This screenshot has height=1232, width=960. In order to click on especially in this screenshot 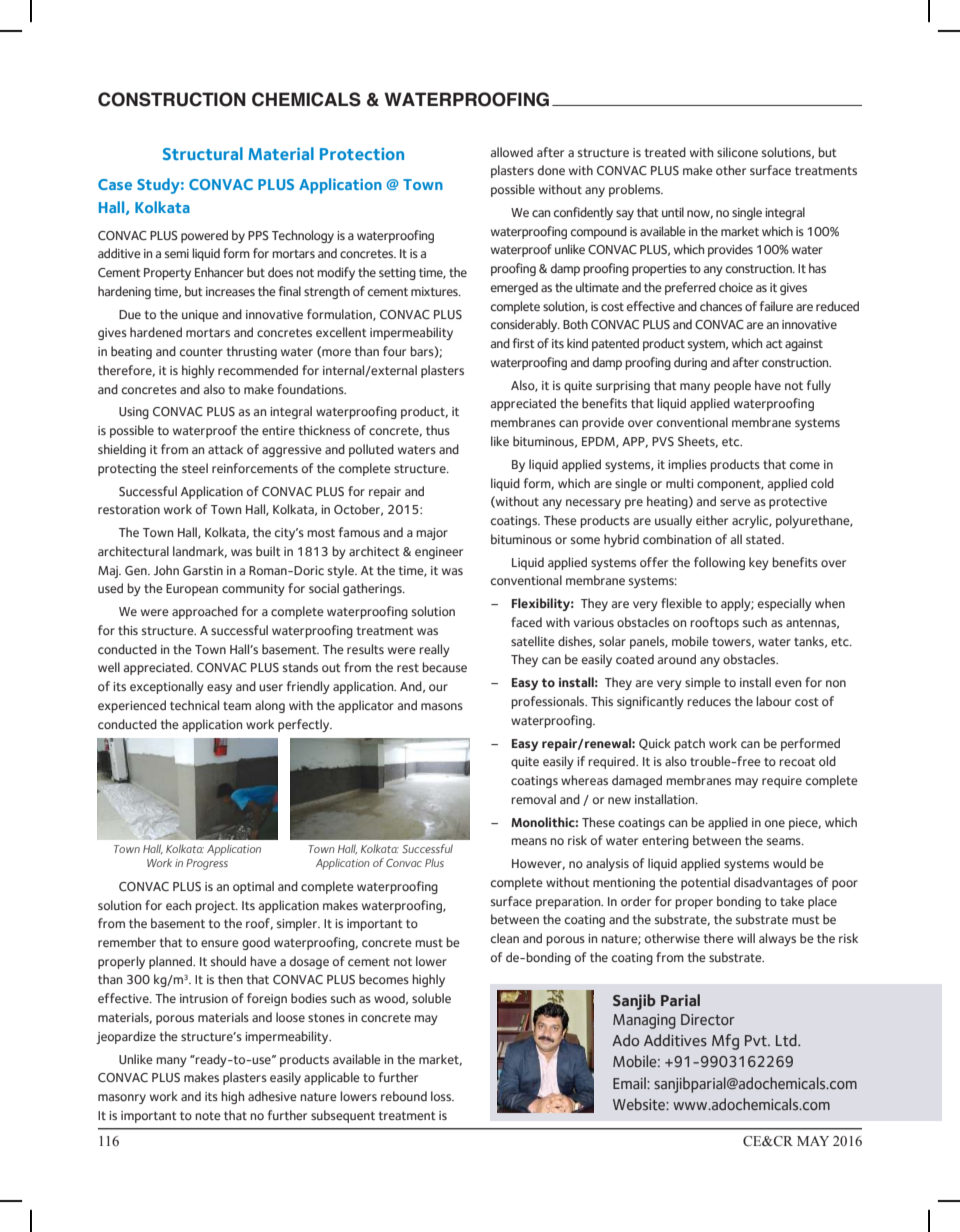, I will do `click(785, 604)`.
